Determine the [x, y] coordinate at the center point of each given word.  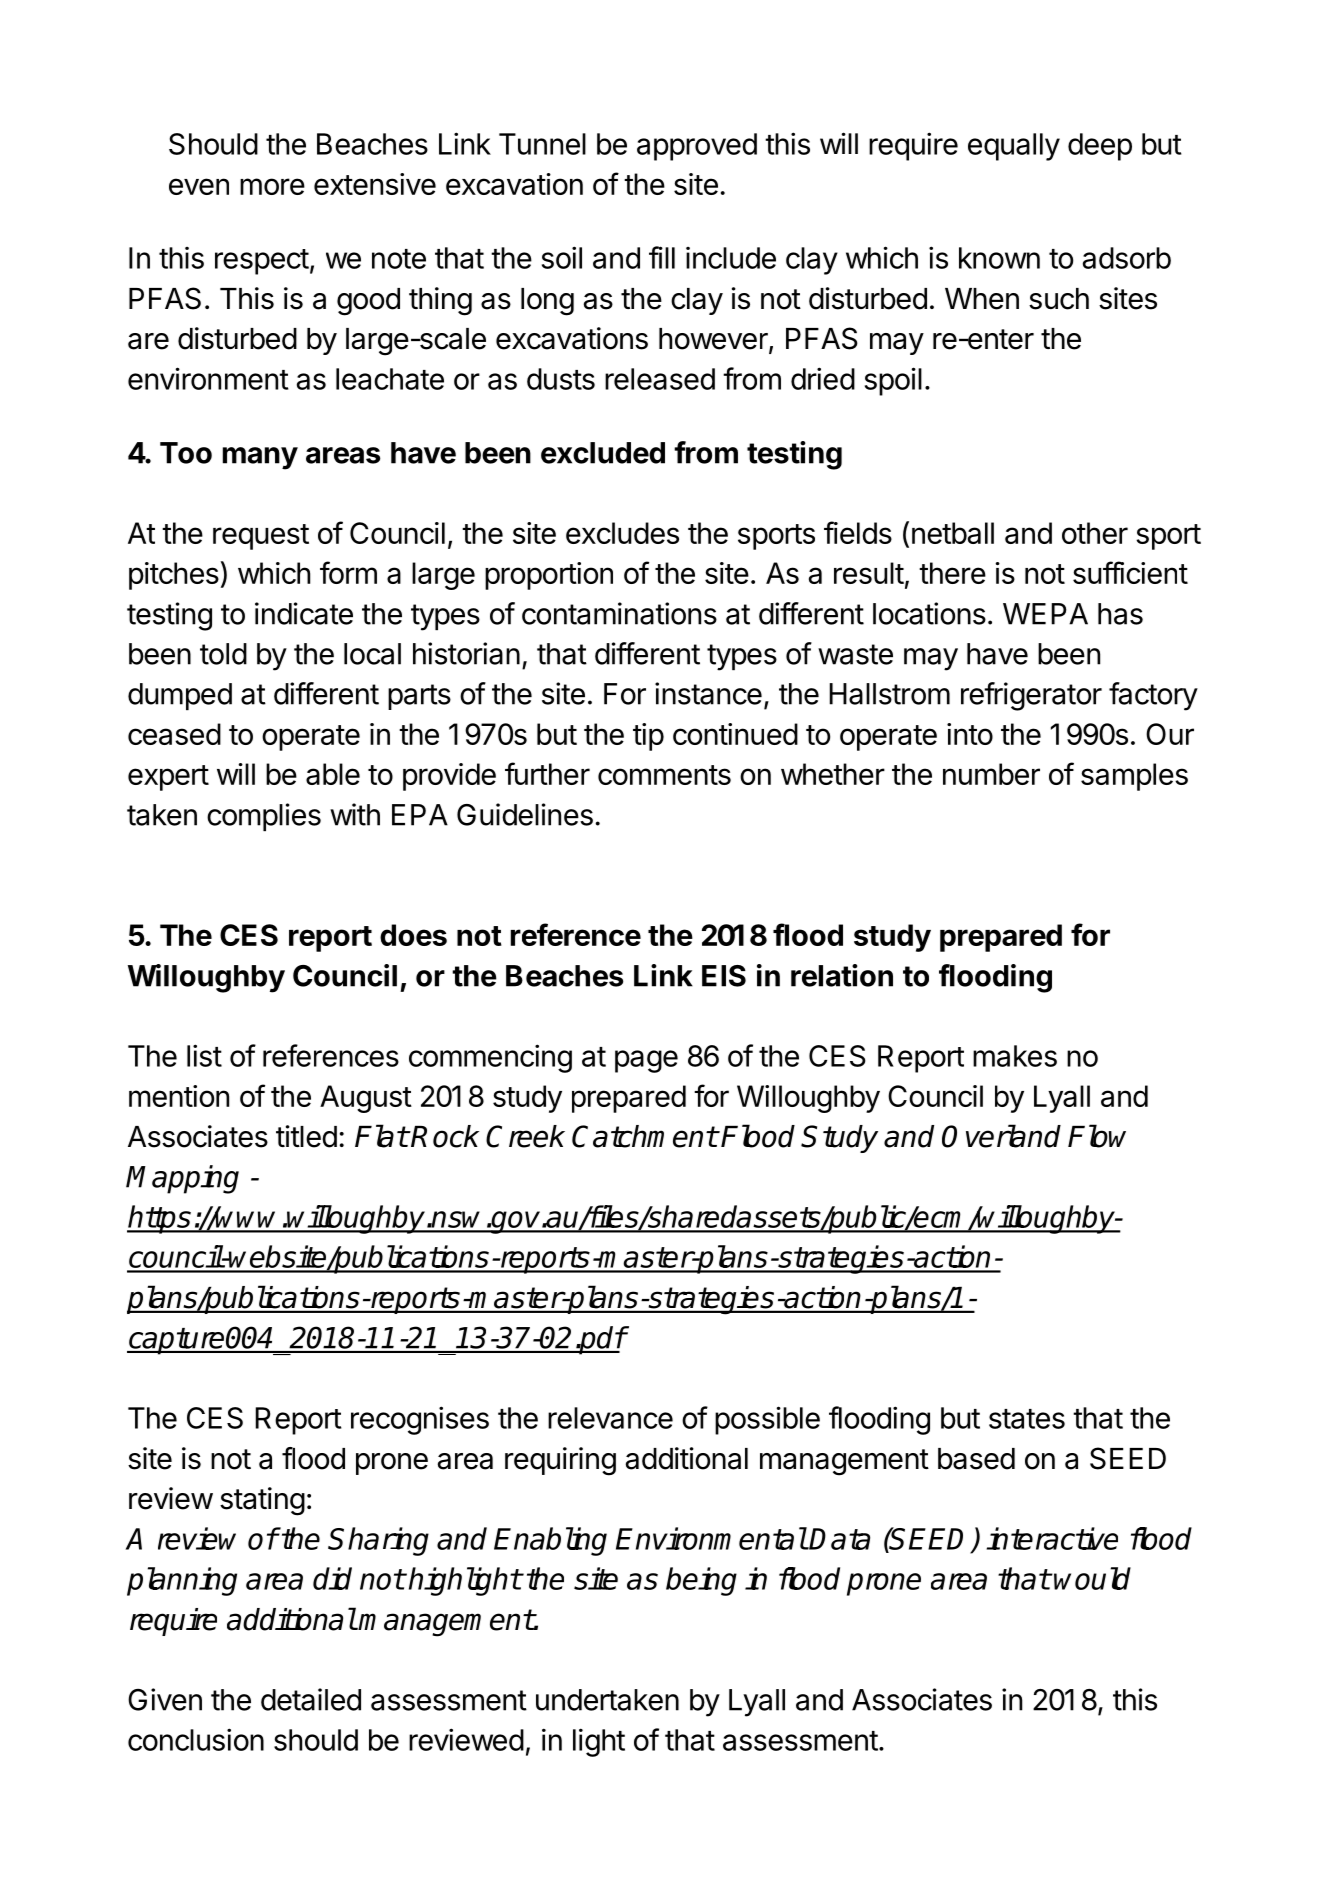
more [272, 186]
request [261, 537]
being [701, 1581]
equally [1014, 147]
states [1027, 1419]
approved [697, 147]
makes [1015, 1056]
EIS [724, 976]
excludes [622, 533]
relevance [610, 1418]
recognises [420, 1420]
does [413, 935]
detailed [311, 1699]
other [1095, 533]
